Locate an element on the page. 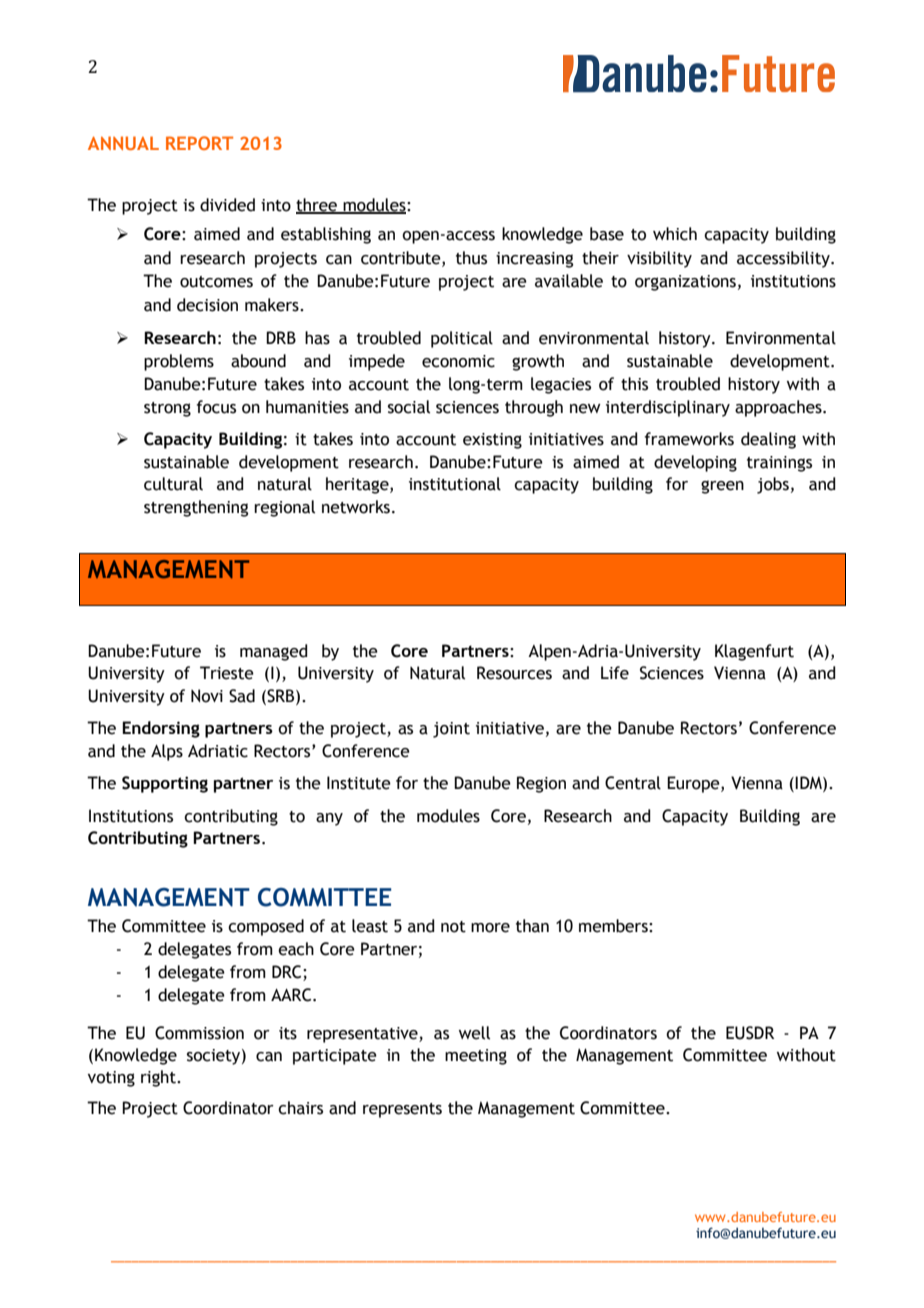 This image has height=1308, width=924. right is located at coordinates (159, 1078).
